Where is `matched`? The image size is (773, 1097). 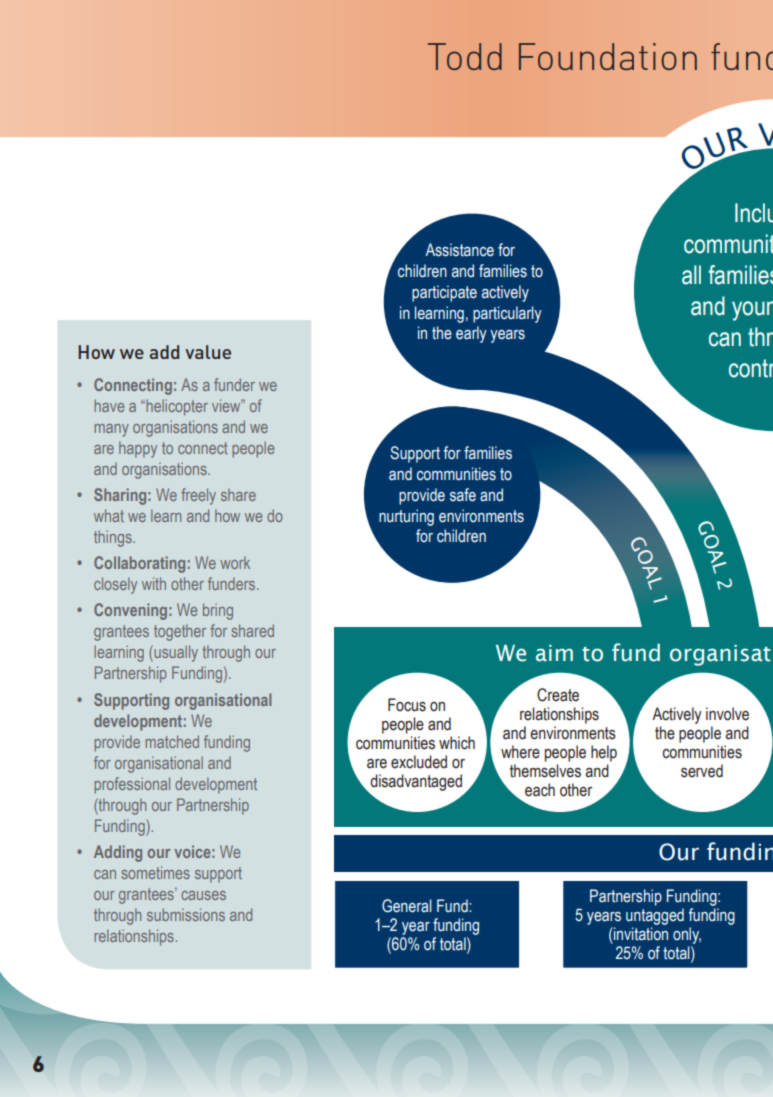 matched is located at coordinates (172, 741).
